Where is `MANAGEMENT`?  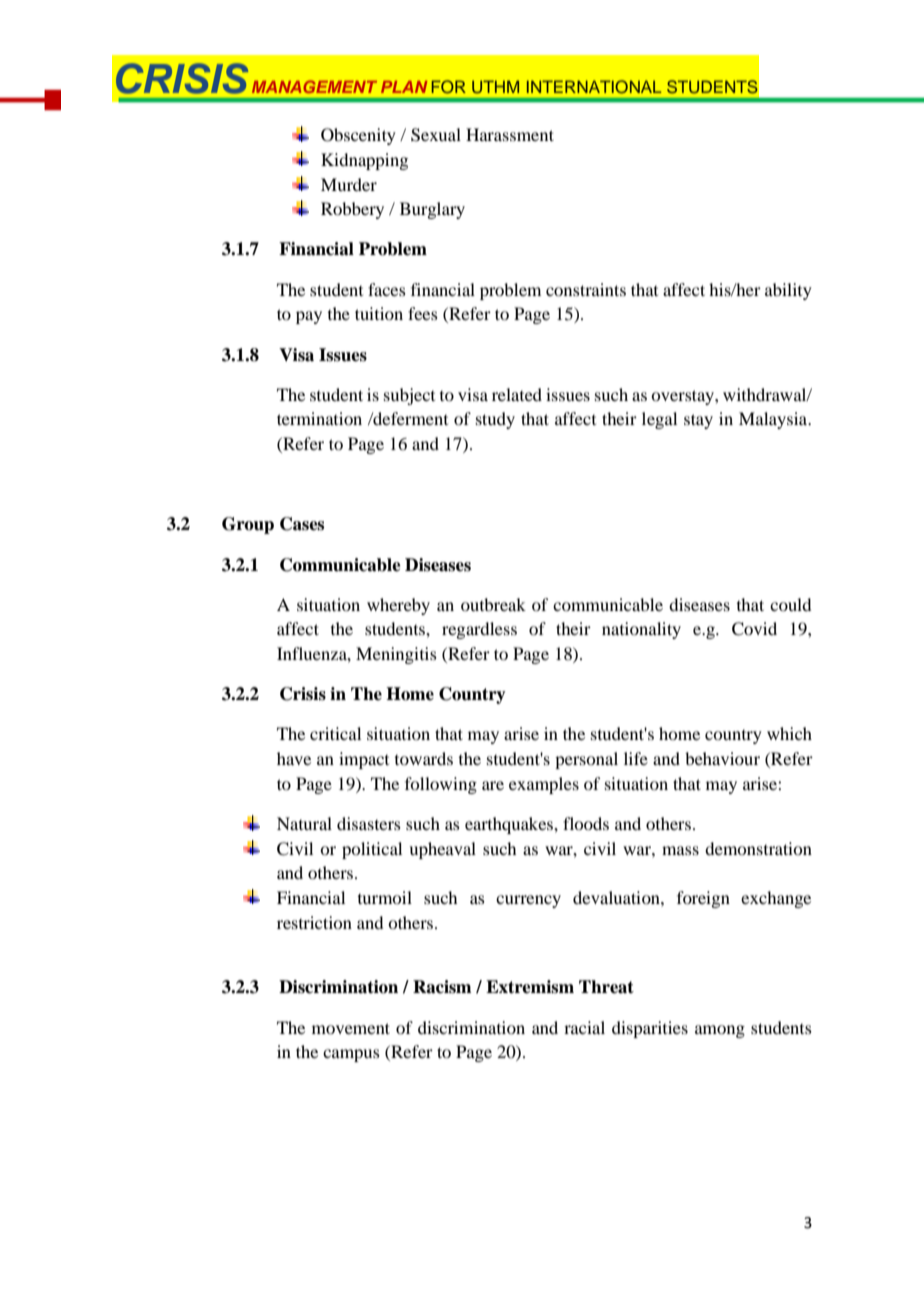 MANAGEMENT is located at coordinates (314, 86).
